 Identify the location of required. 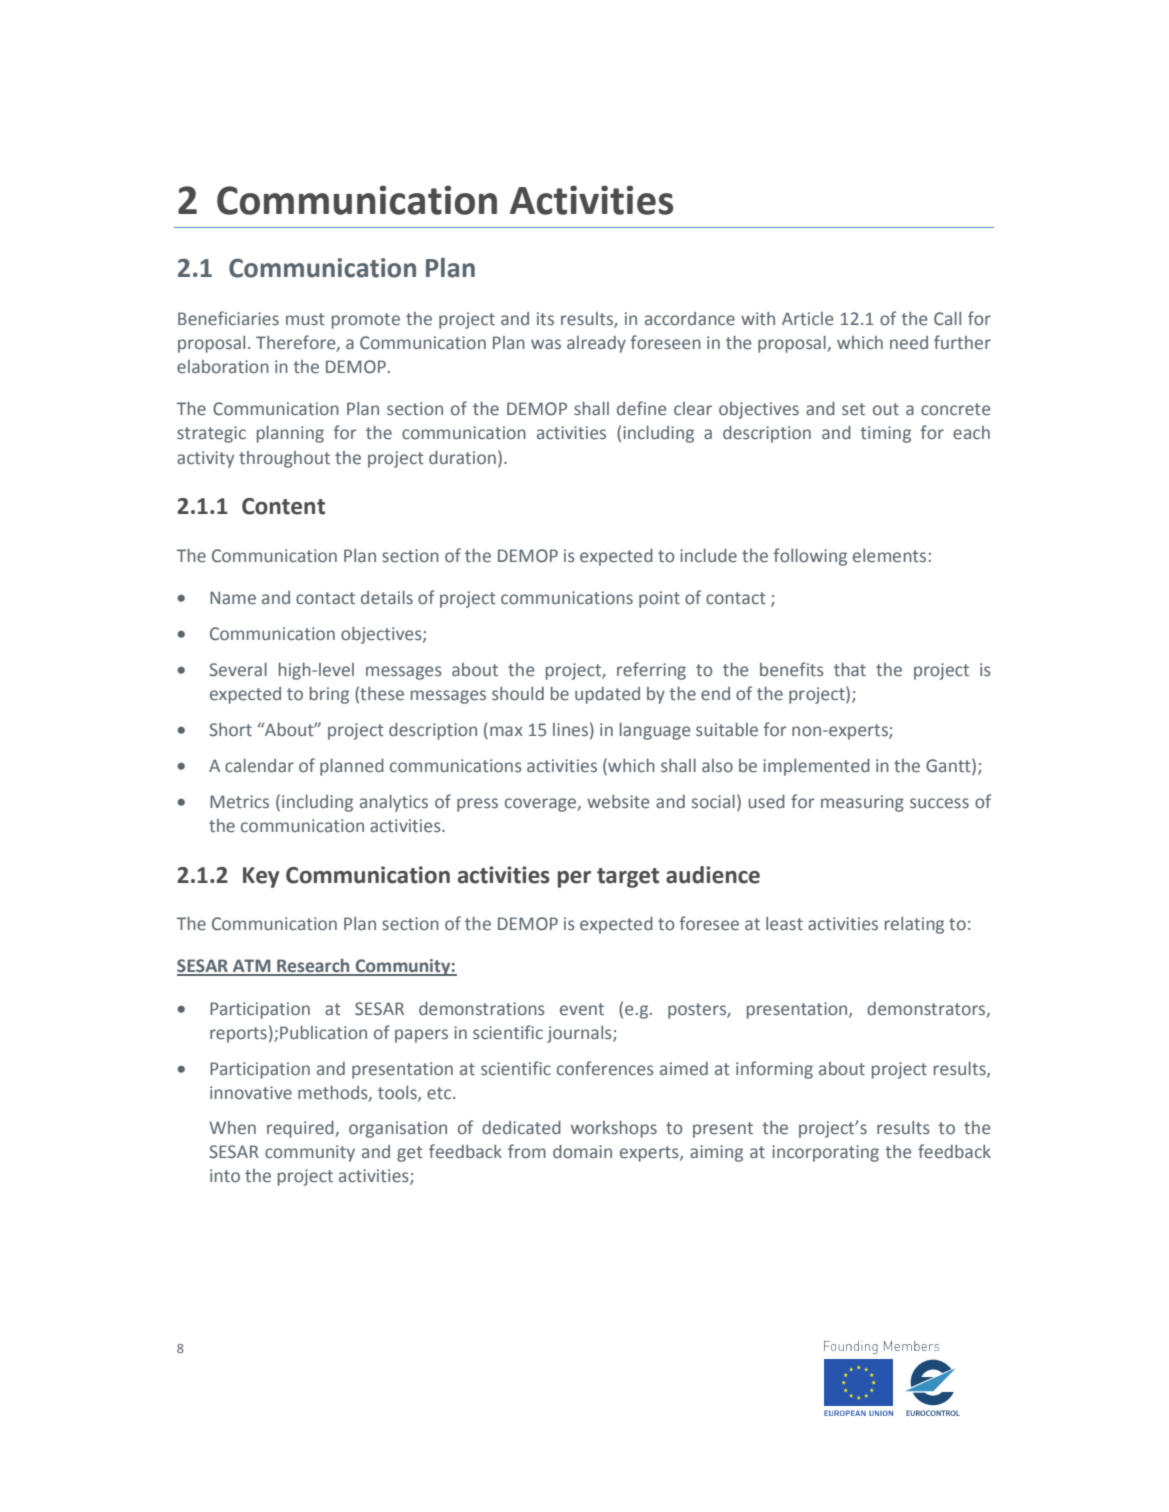
(301, 1129).
